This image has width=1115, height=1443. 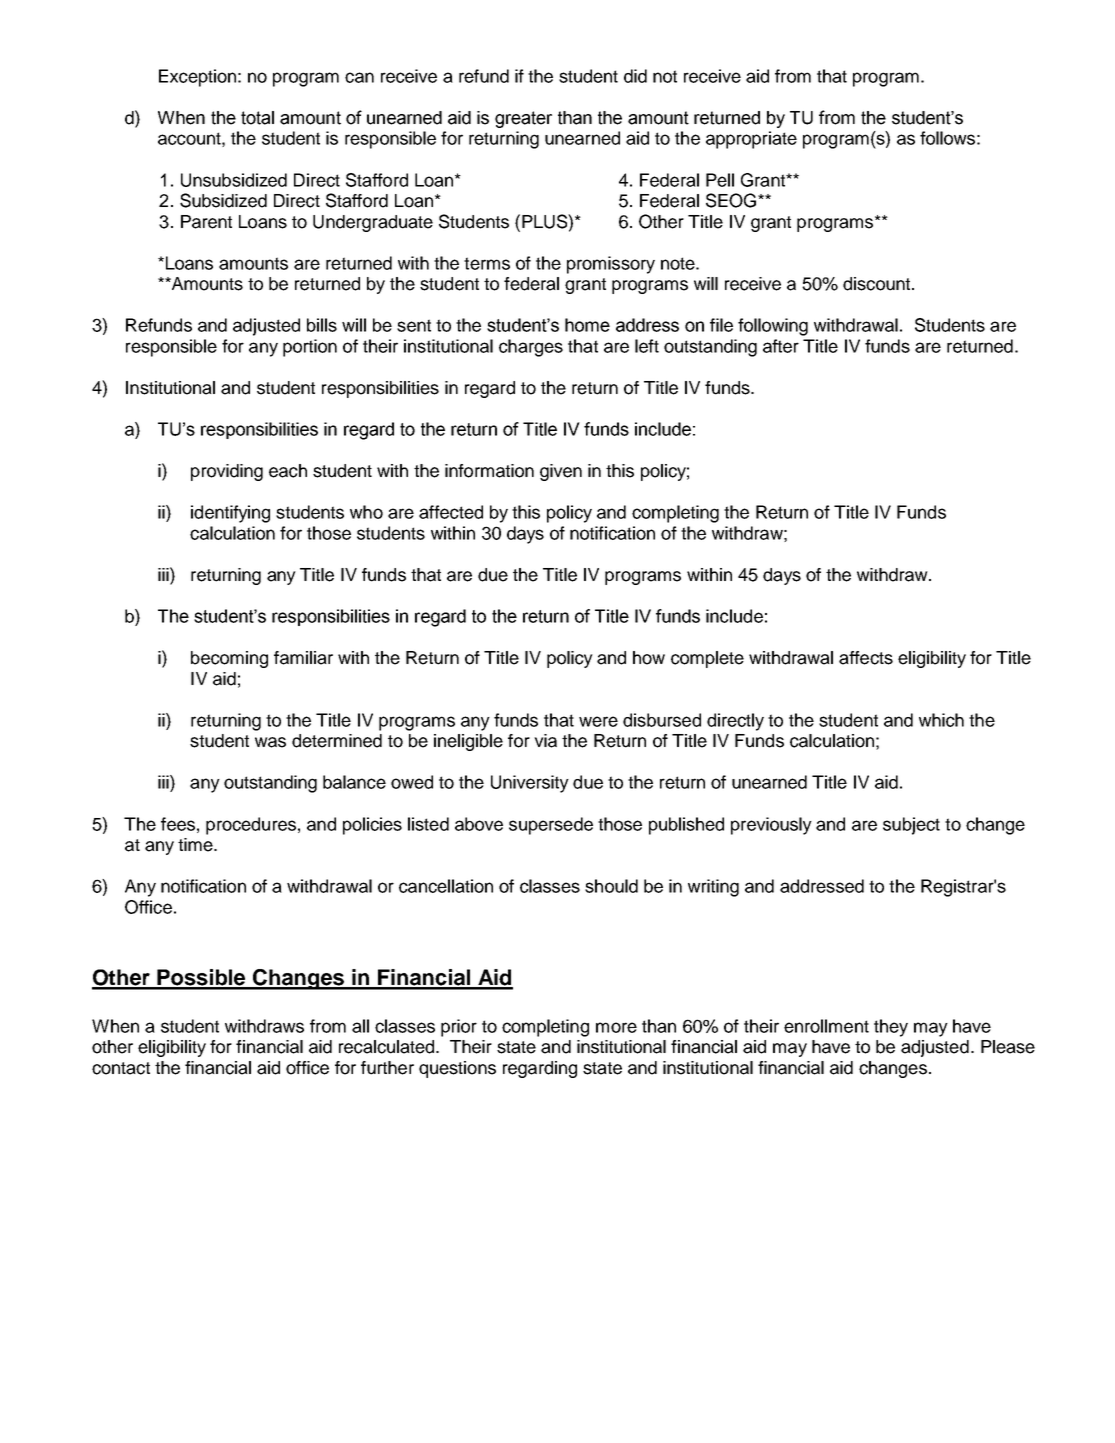 What do you see at coordinates (121, 1068) in the image?
I see `contact` at bounding box center [121, 1068].
